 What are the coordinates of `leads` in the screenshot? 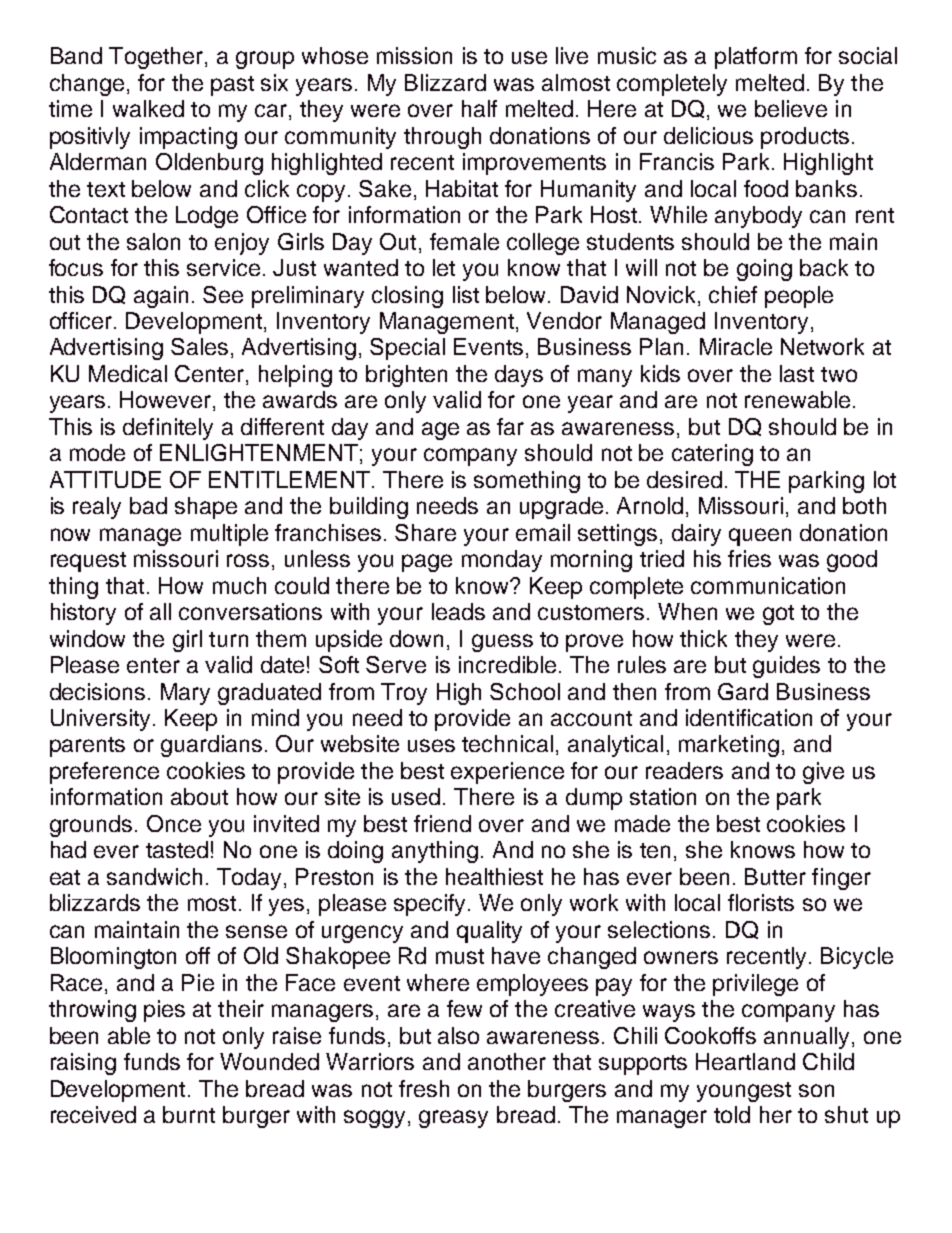 It's located at (458, 611).
